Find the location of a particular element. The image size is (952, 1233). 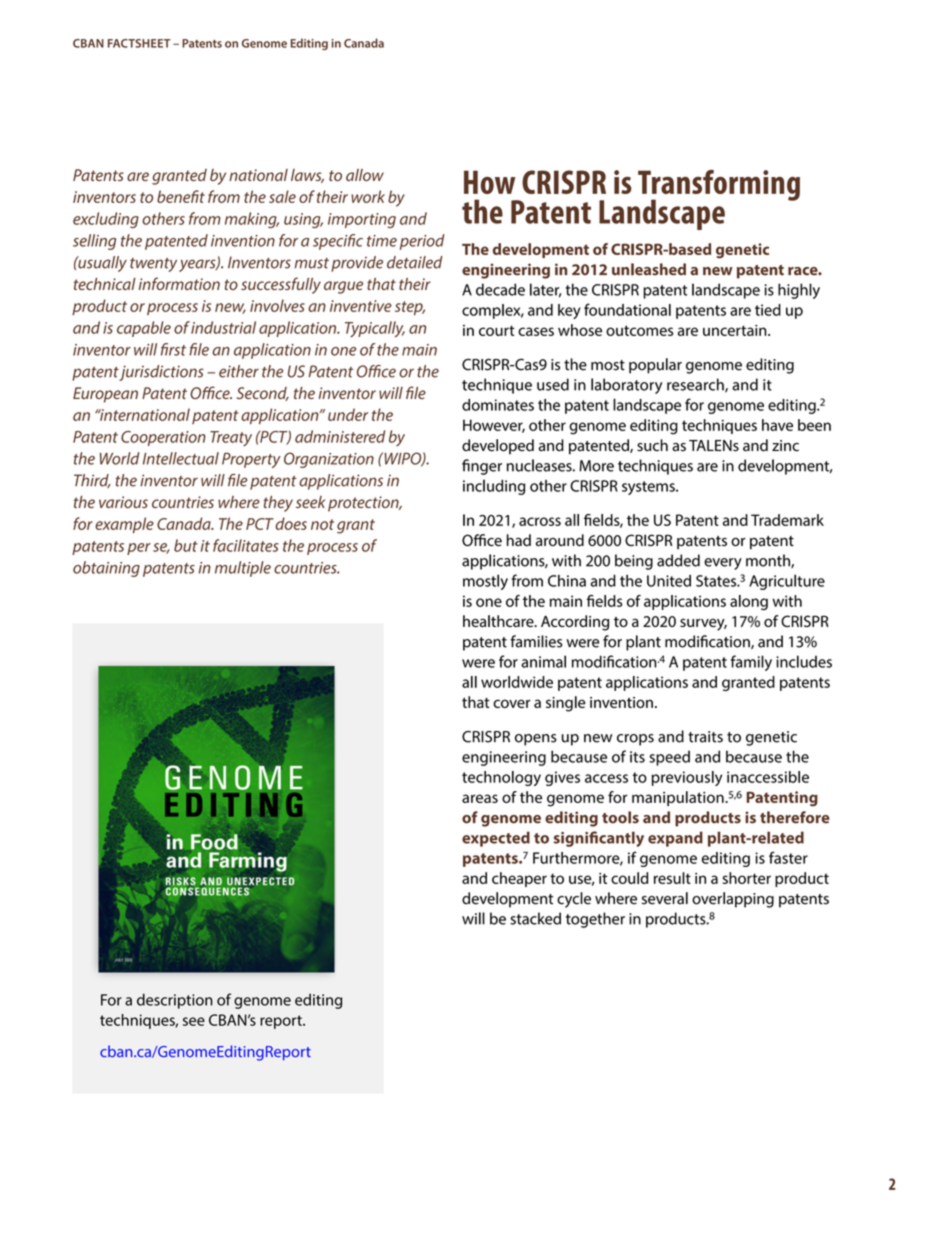

areas is located at coordinates (480, 798).
